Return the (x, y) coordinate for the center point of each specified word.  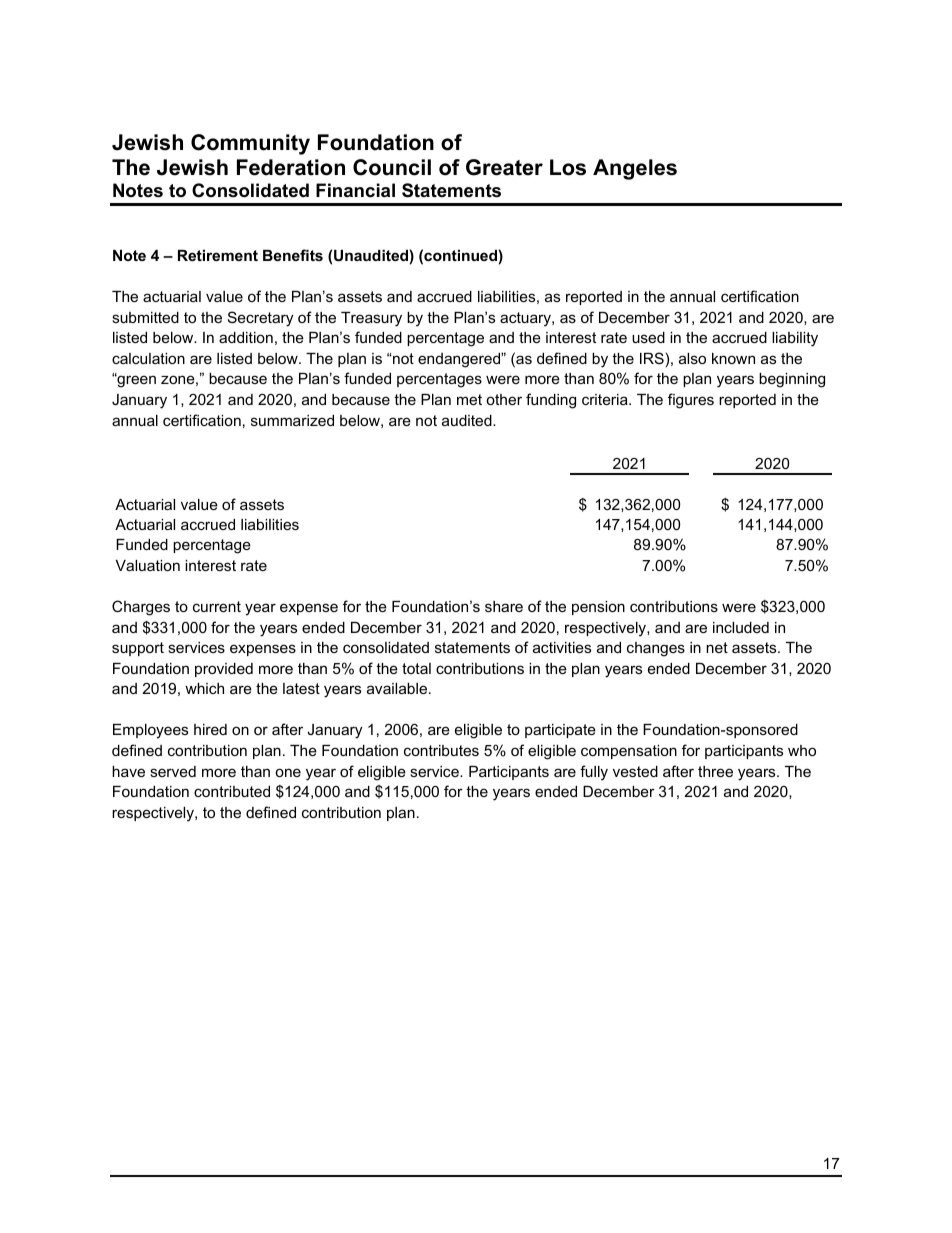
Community (250, 144)
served (173, 771)
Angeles (635, 169)
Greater (504, 167)
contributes (441, 750)
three (715, 771)
